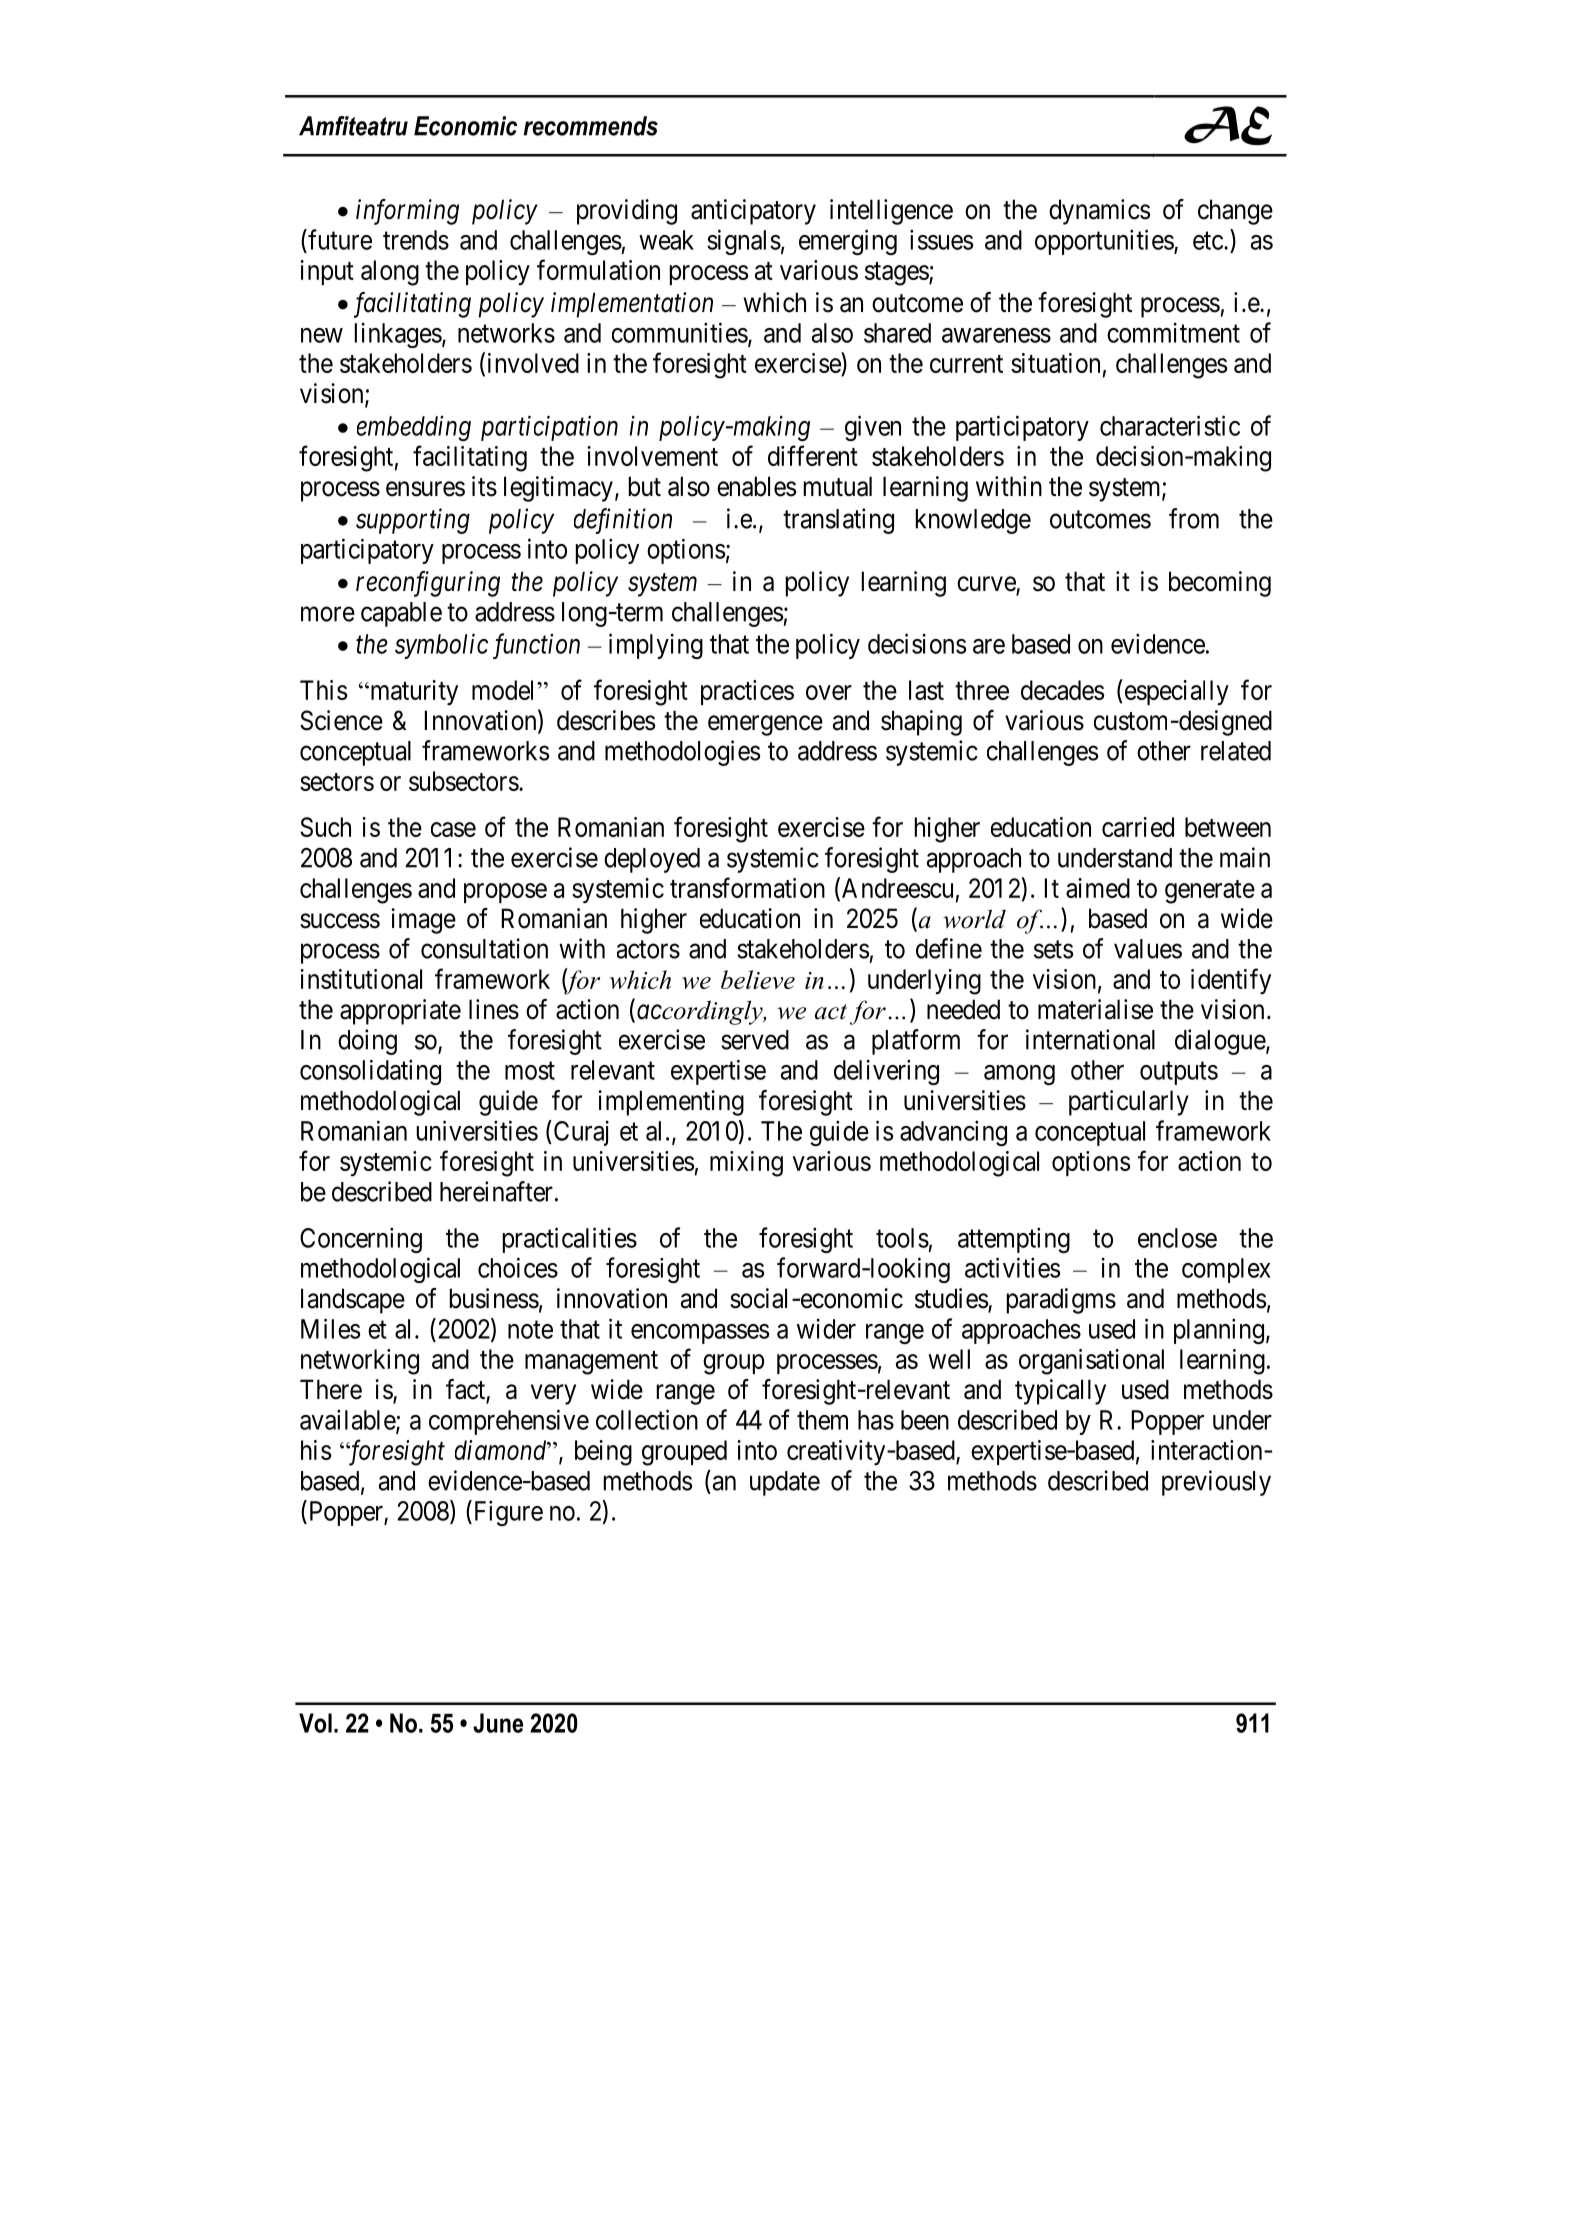 This screenshot has width=1571, height=2222. I want to click on anticipatory, so click(753, 212).
